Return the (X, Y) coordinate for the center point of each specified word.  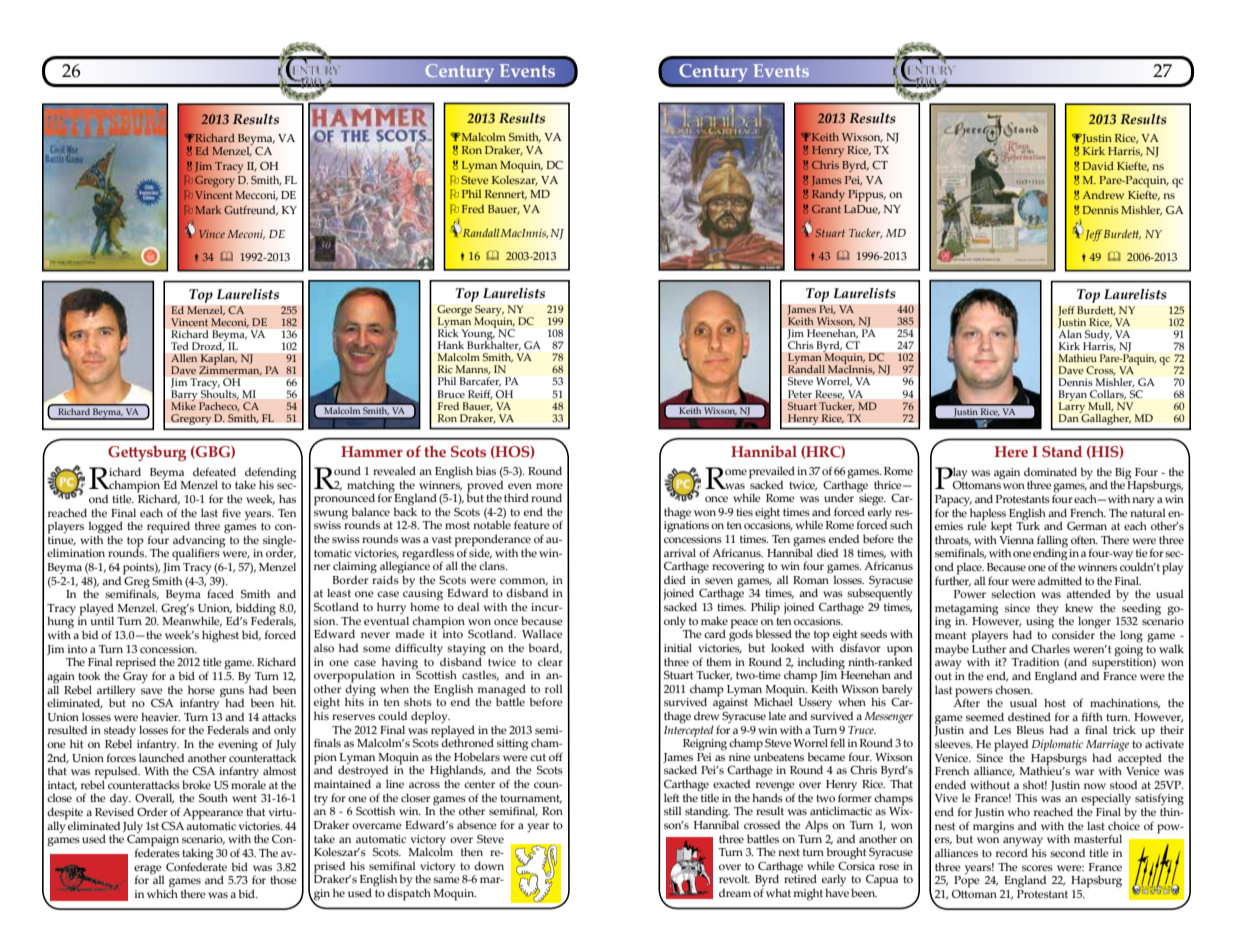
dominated (1050, 471)
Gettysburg (147, 453)
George (454, 312)
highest (220, 636)
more (549, 486)
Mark (208, 210)
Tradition (1035, 661)
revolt (734, 878)
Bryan (1074, 397)
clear (550, 661)
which (162, 892)
